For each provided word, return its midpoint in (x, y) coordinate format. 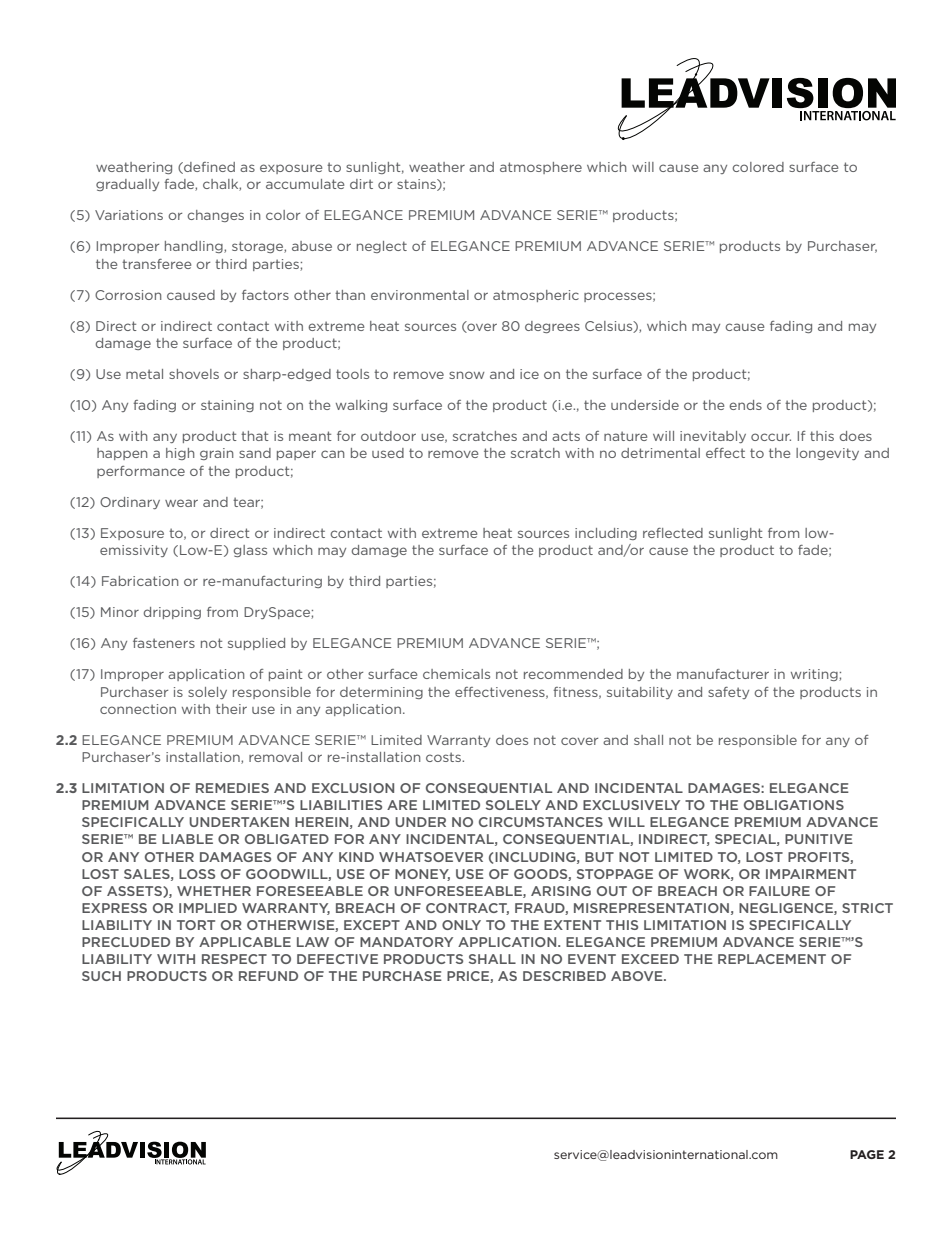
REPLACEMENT (772, 959)
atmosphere (541, 168)
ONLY (461, 925)
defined (208, 168)
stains (417, 185)
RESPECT (234, 959)
